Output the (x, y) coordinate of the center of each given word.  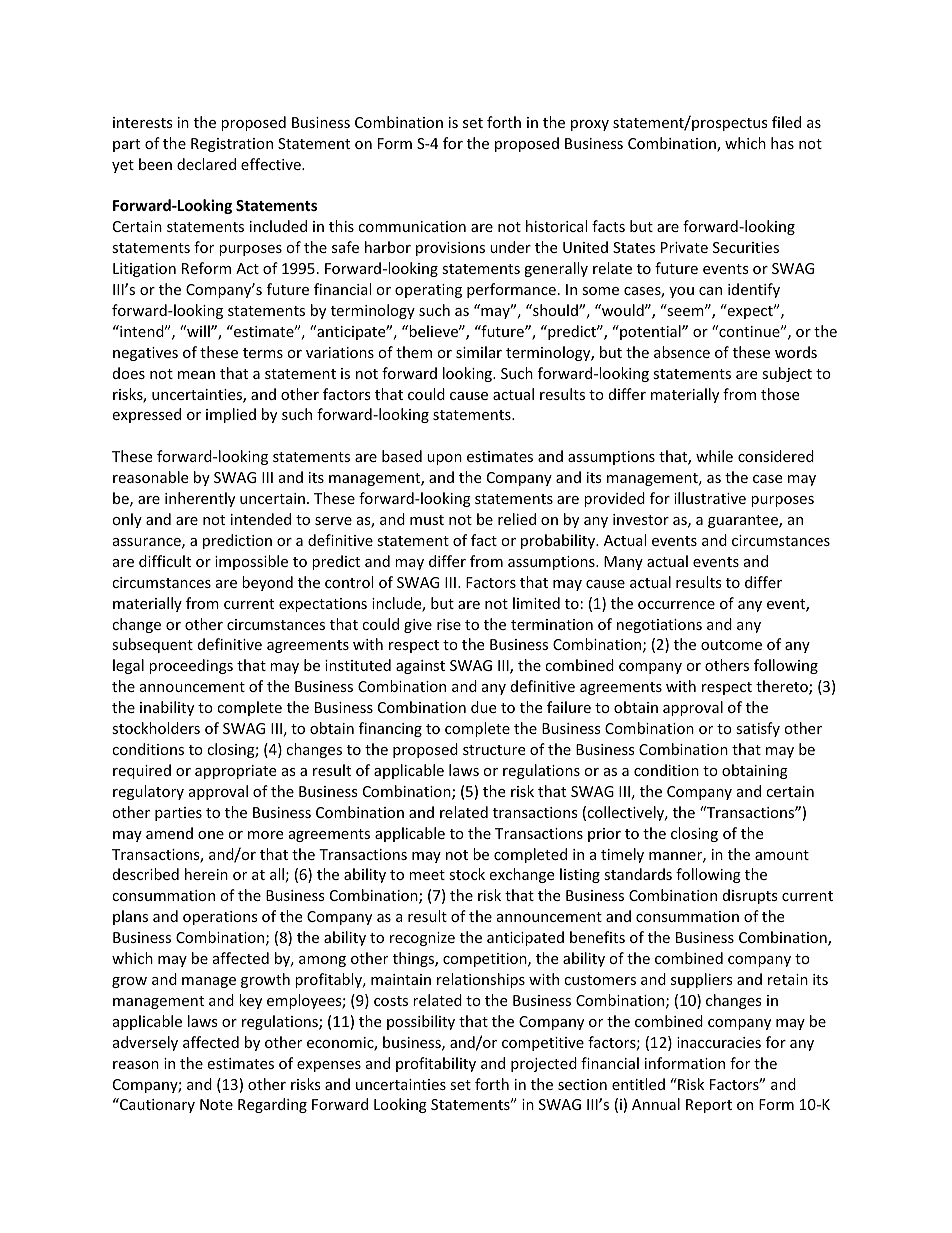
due (483, 707)
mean (196, 375)
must (427, 520)
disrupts (750, 896)
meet (427, 875)
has (782, 143)
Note (216, 1104)
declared (206, 164)
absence (682, 352)
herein (206, 874)
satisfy (758, 729)
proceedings (191, 666)
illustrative (710, 498)
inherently (200, 499)
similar (479, 352)
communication (412, 226)
